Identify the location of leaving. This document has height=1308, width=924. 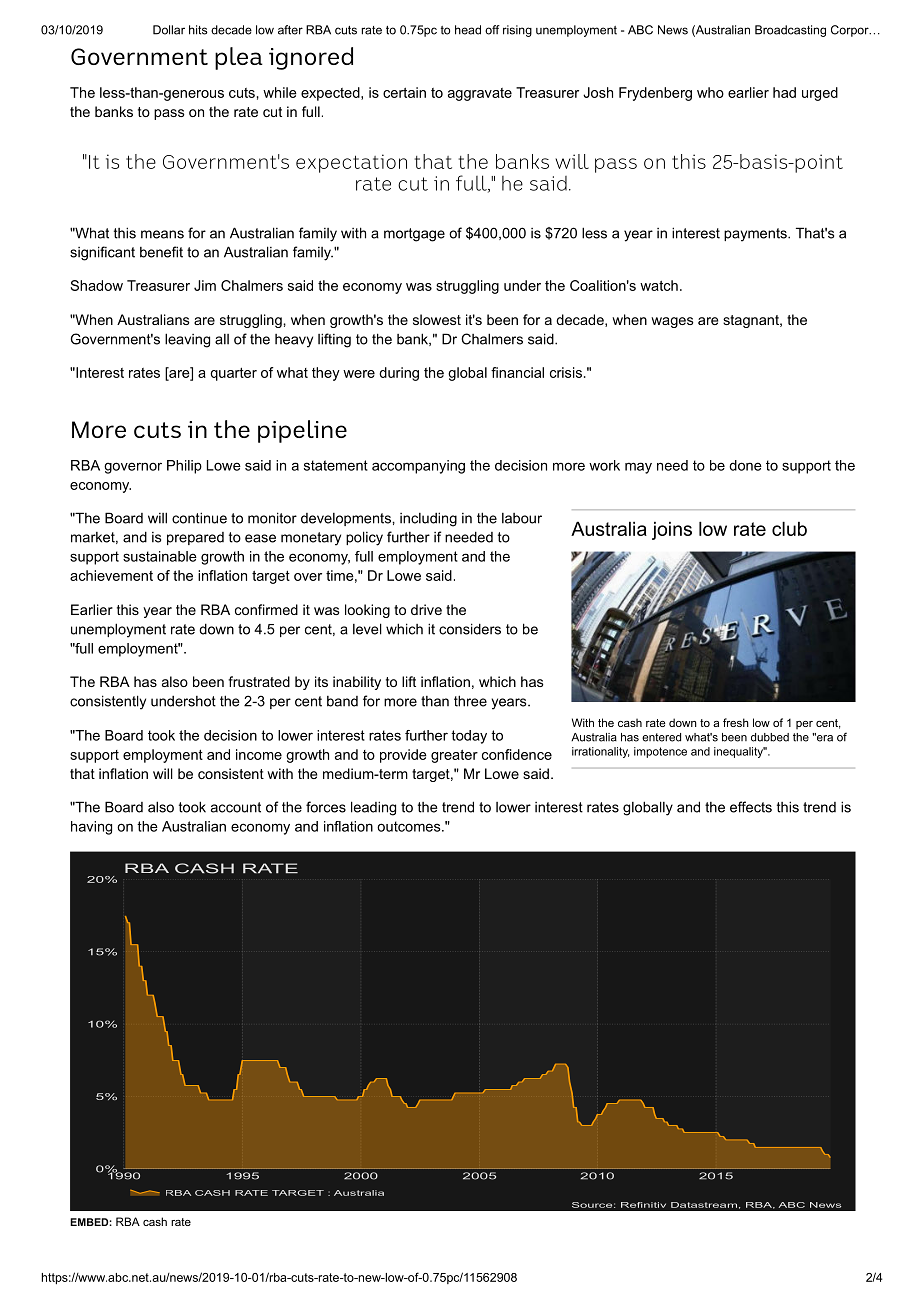
(187, 340).
